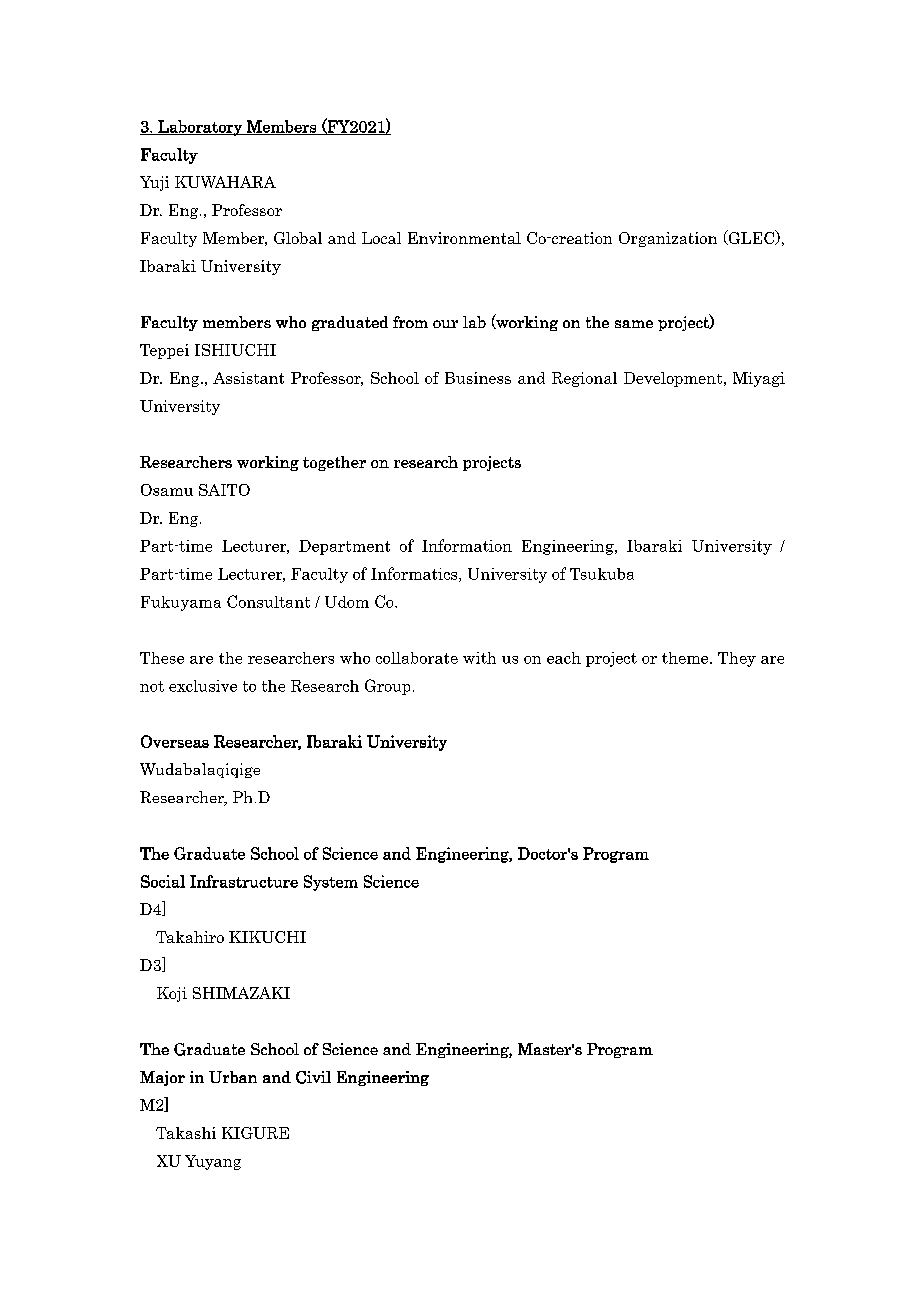 This screenshot has height=1308, width=924. Describe the element at coordinates (224, 490) in the screenshot. I see `SAITO` at that location.
